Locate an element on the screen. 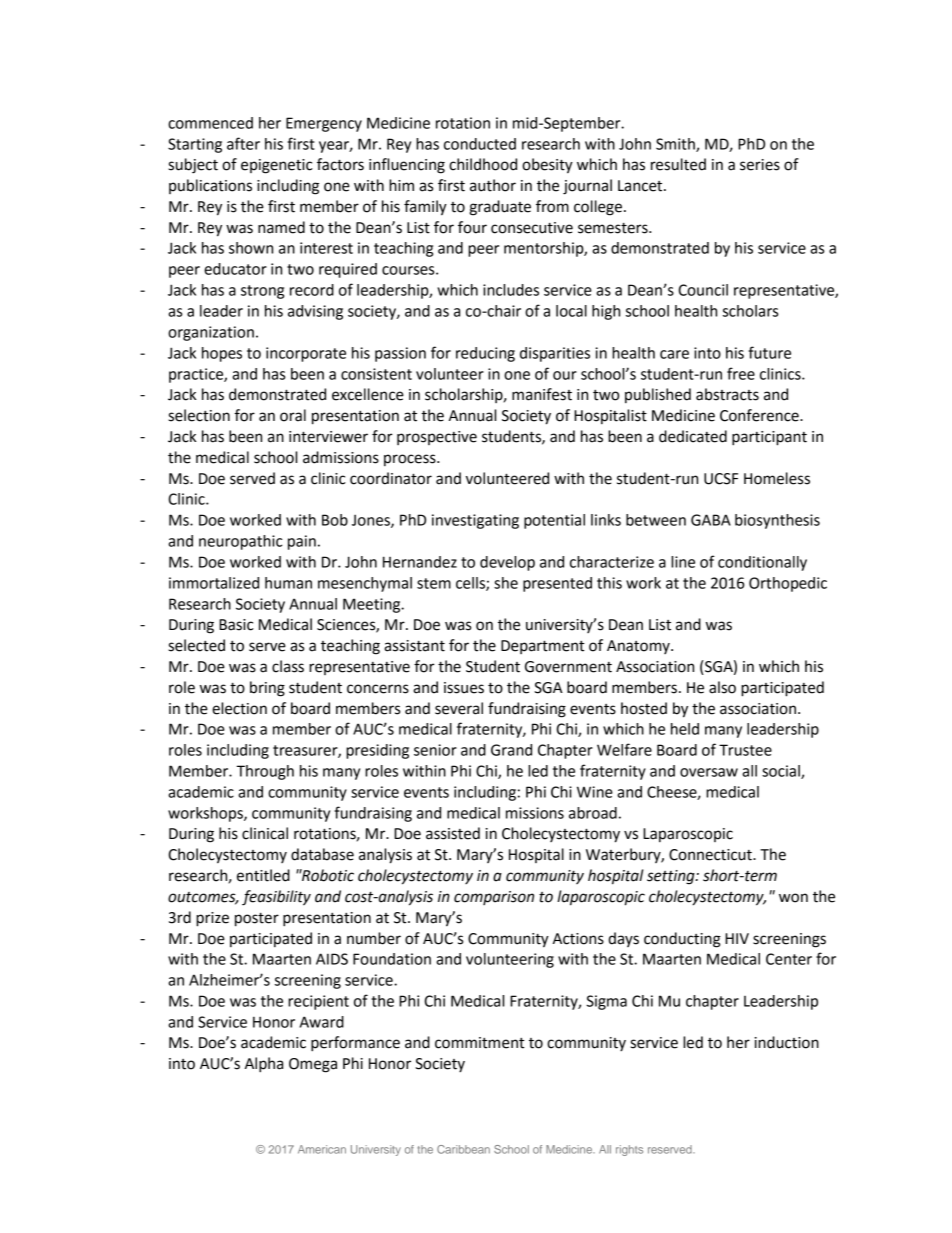 The height and width of the screenshot is (1233, 952). Alpha is located at coordinates (264, 1065).
